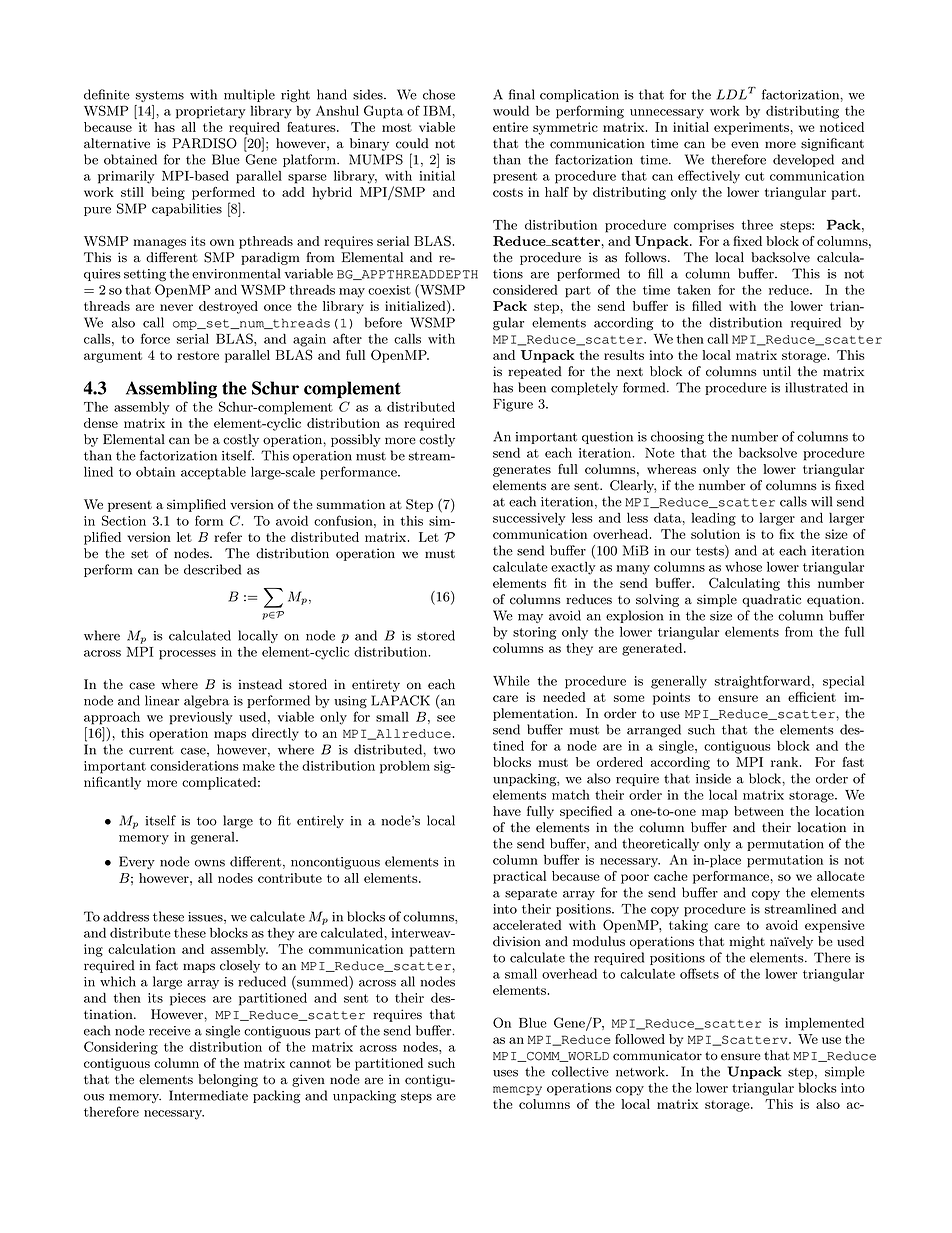 This document has width=952, height=1233. Describe the element at coordinates (213, 473) in the document. I see `acceptable` at that location.
